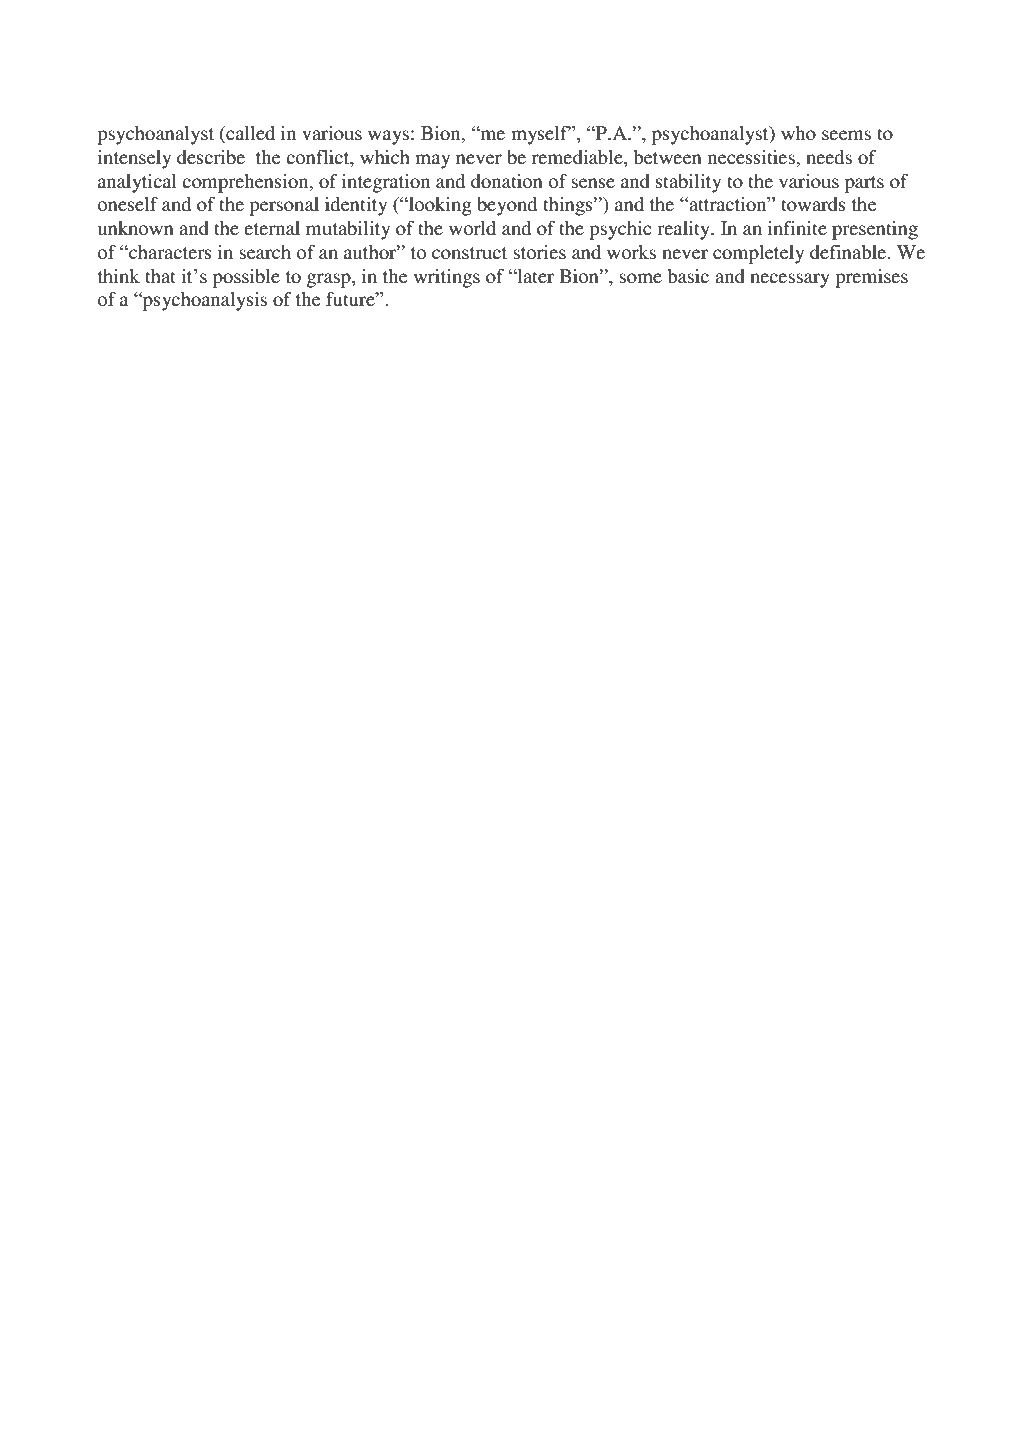 The height and width of the image is (1447, 1023). Describe the element at coordinates (211, 157) in the image. I see `describe` at that location.
